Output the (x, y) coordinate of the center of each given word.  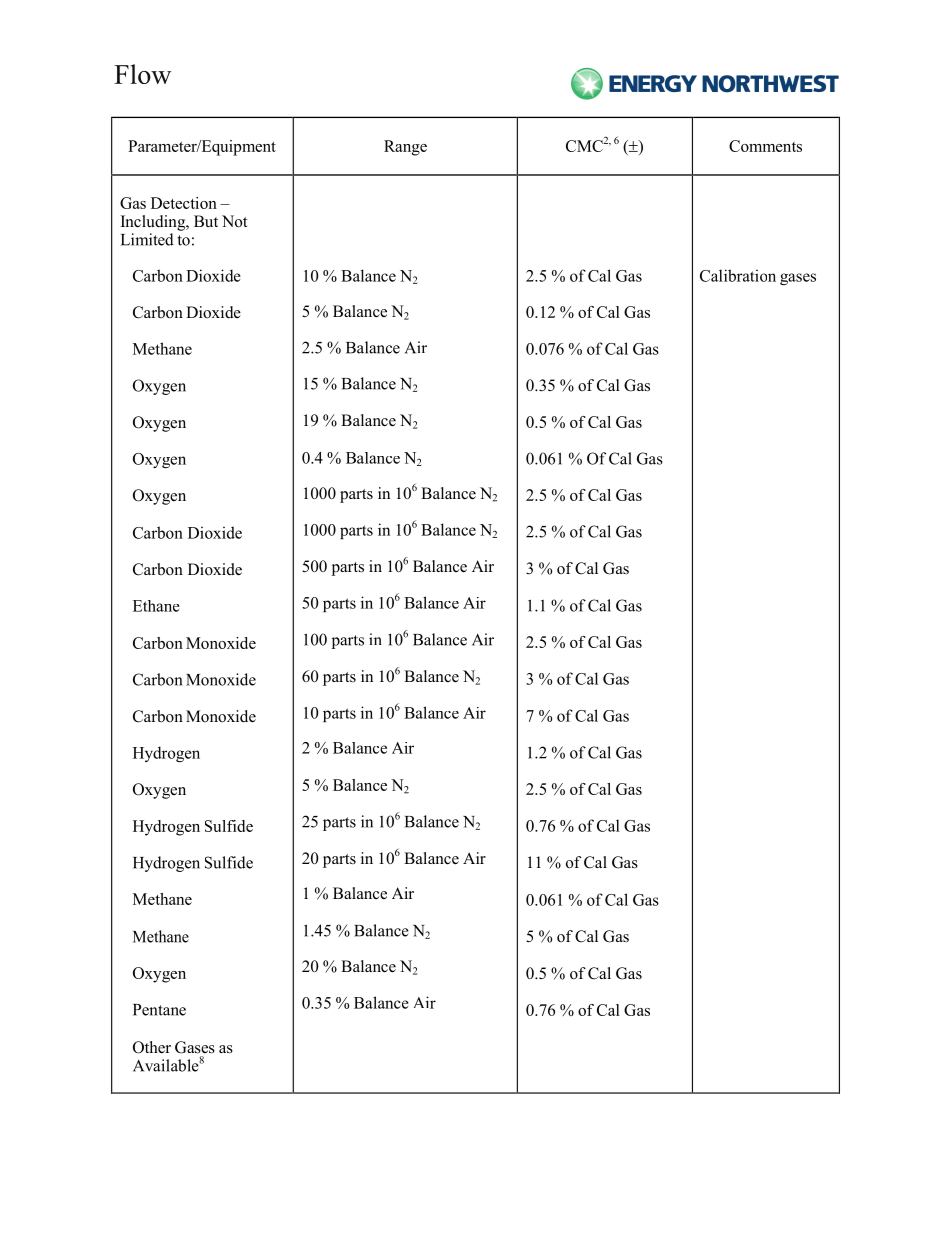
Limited (147, 239)
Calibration (738, 275)
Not (234, 221)
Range (405, 148)
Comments (765, 146)
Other (152, 1047)
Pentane (159, 1010)
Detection (184, 203)
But (206, 221)
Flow (142, 74)
